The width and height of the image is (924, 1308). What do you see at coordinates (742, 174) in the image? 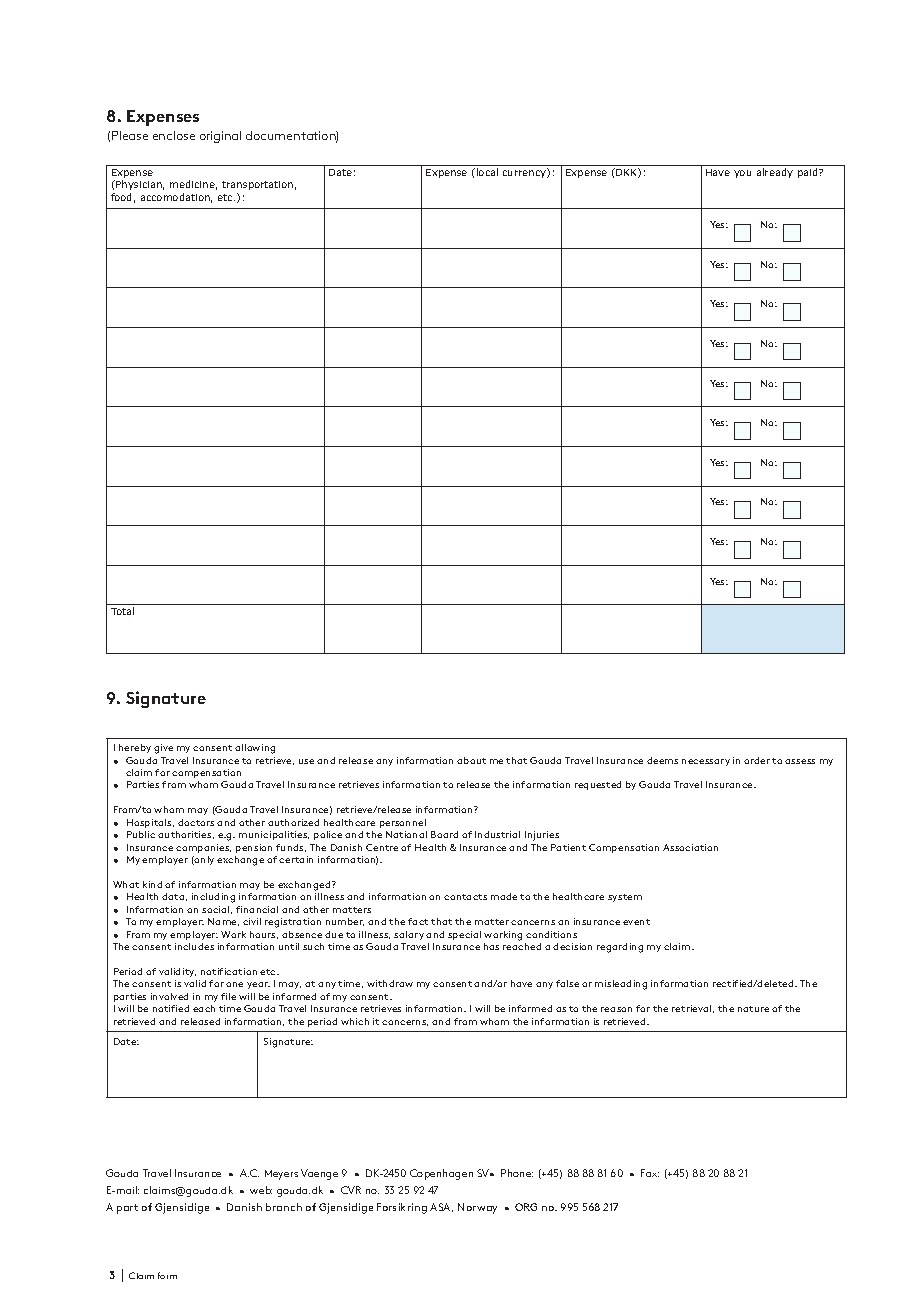
I see `you` at bounding box center [742, 174].
